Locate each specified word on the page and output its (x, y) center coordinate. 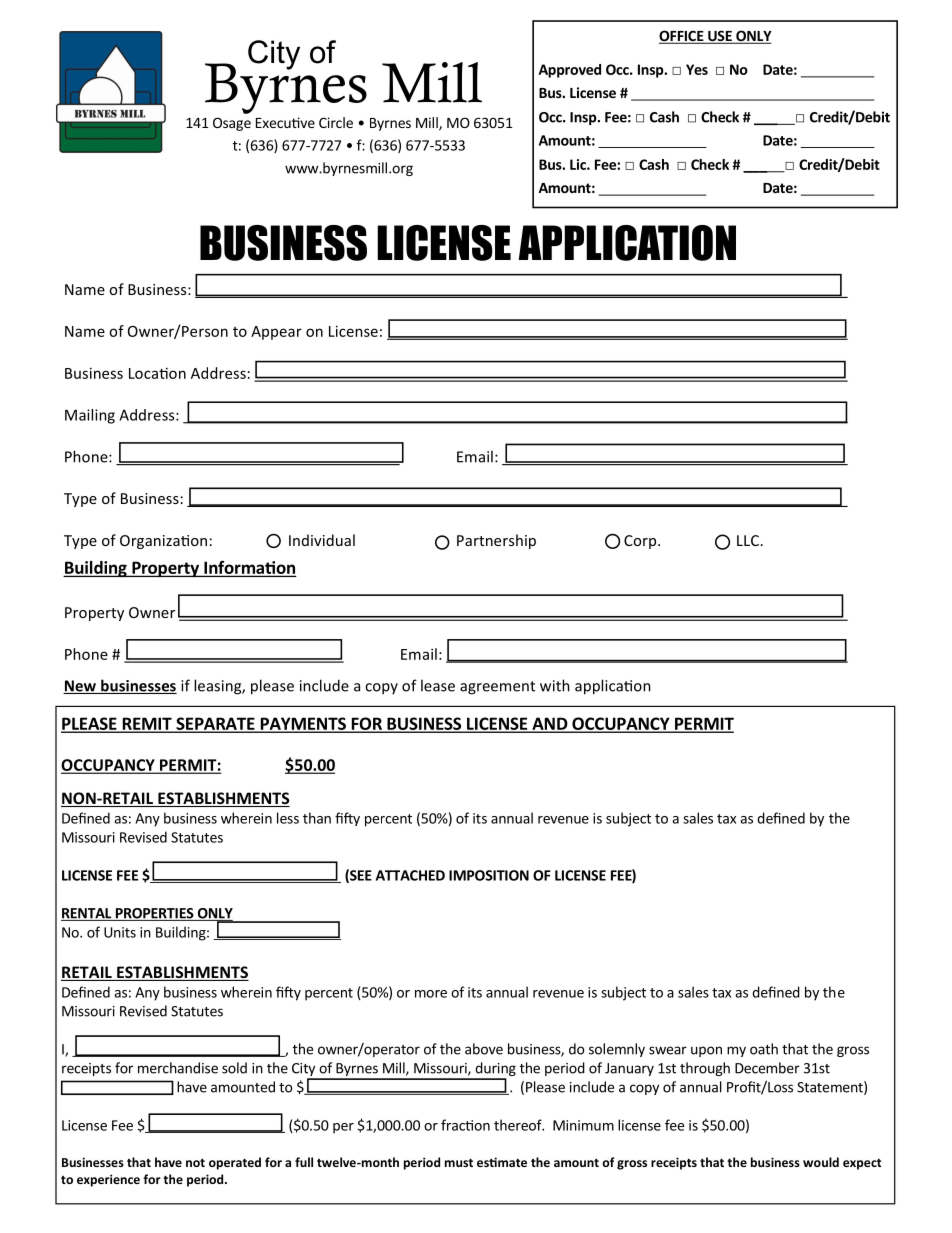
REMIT (147, 724)
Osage (232, 124)
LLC (748, 540)
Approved (570, 71)
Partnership (496, 541)
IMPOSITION (489, 875)
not (195, 1162)
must (459, 1162)
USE (720, 37)
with (555, 685)
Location (157, 373)
